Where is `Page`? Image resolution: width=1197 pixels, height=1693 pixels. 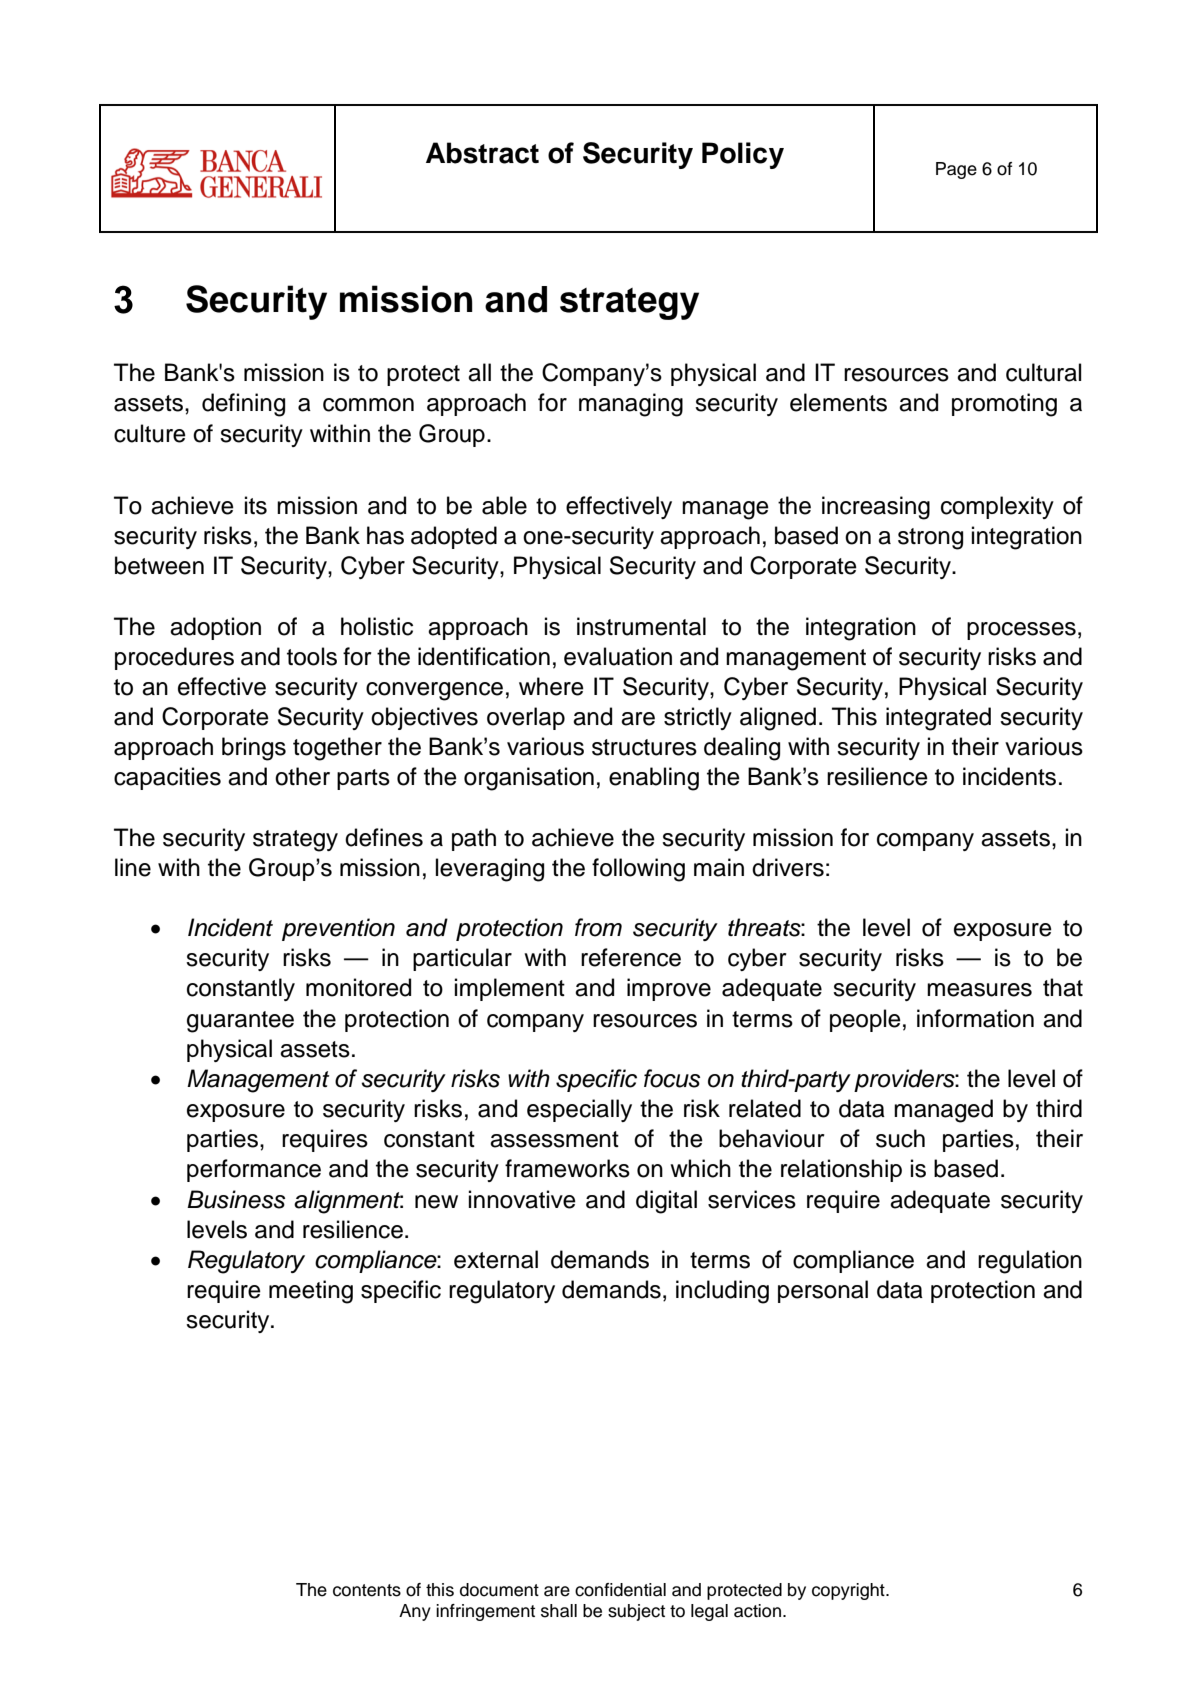 Page is located at coordinates (956, 170).
